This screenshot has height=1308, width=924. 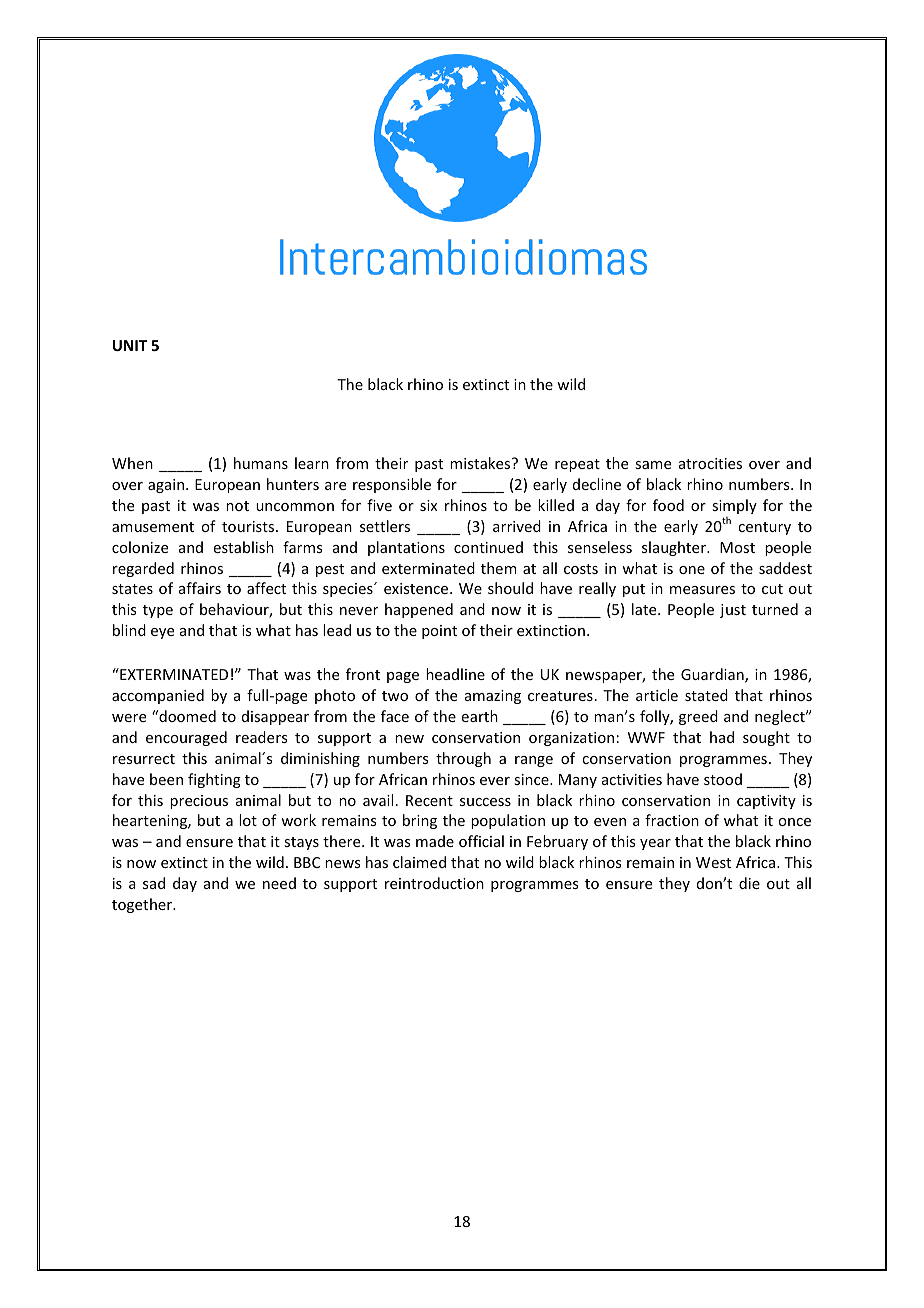 What do you see at coordinates (481, 463) in the screenshot?
I see `mistakes` at bounding box center [481, 463].
